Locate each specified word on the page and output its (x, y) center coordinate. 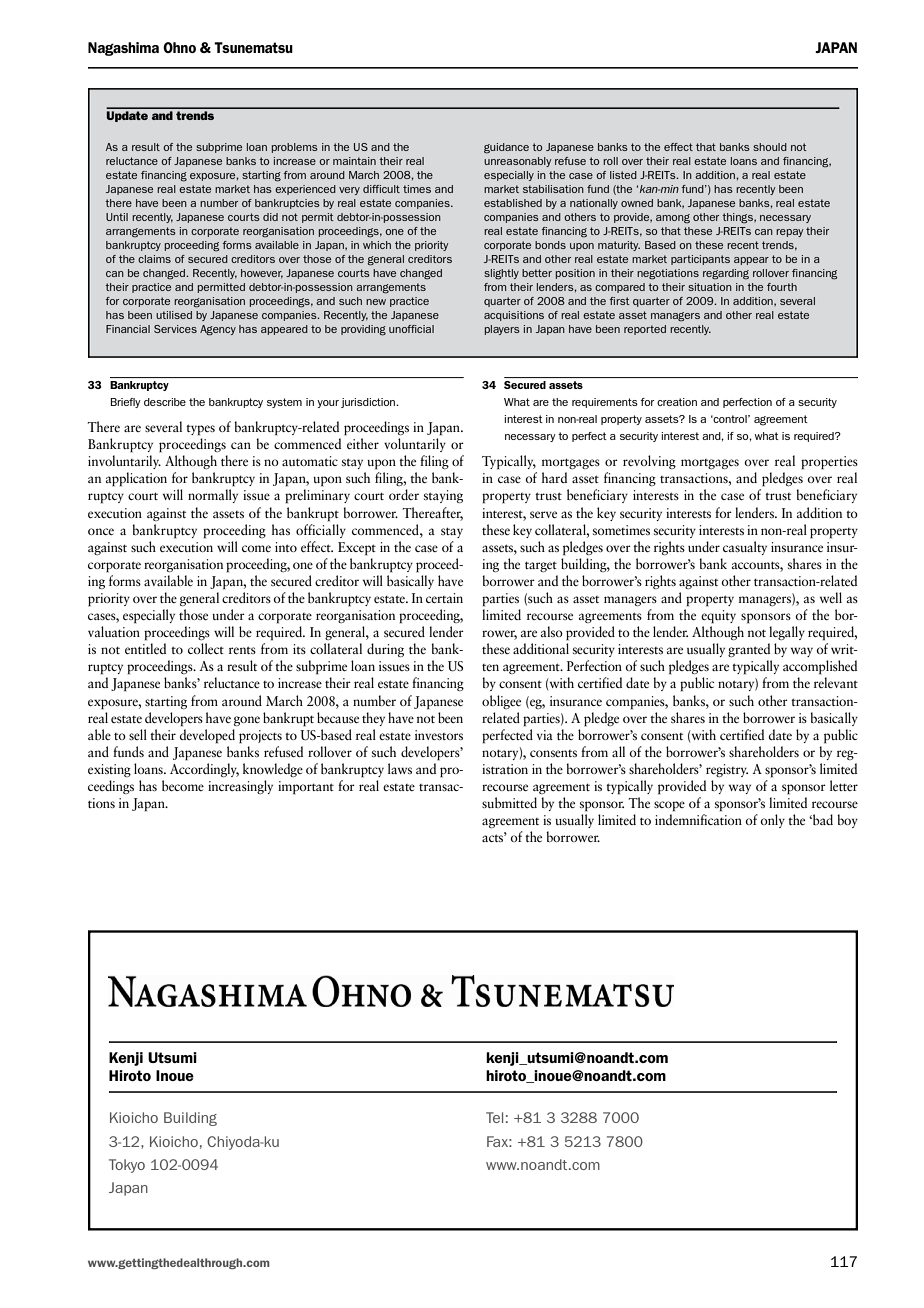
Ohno (179, 47)
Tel (494, 1117)
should (770, 147)
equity (718, 616)
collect (206, 648)
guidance (506, 148)
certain (444, 598)
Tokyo (127, 1166)
